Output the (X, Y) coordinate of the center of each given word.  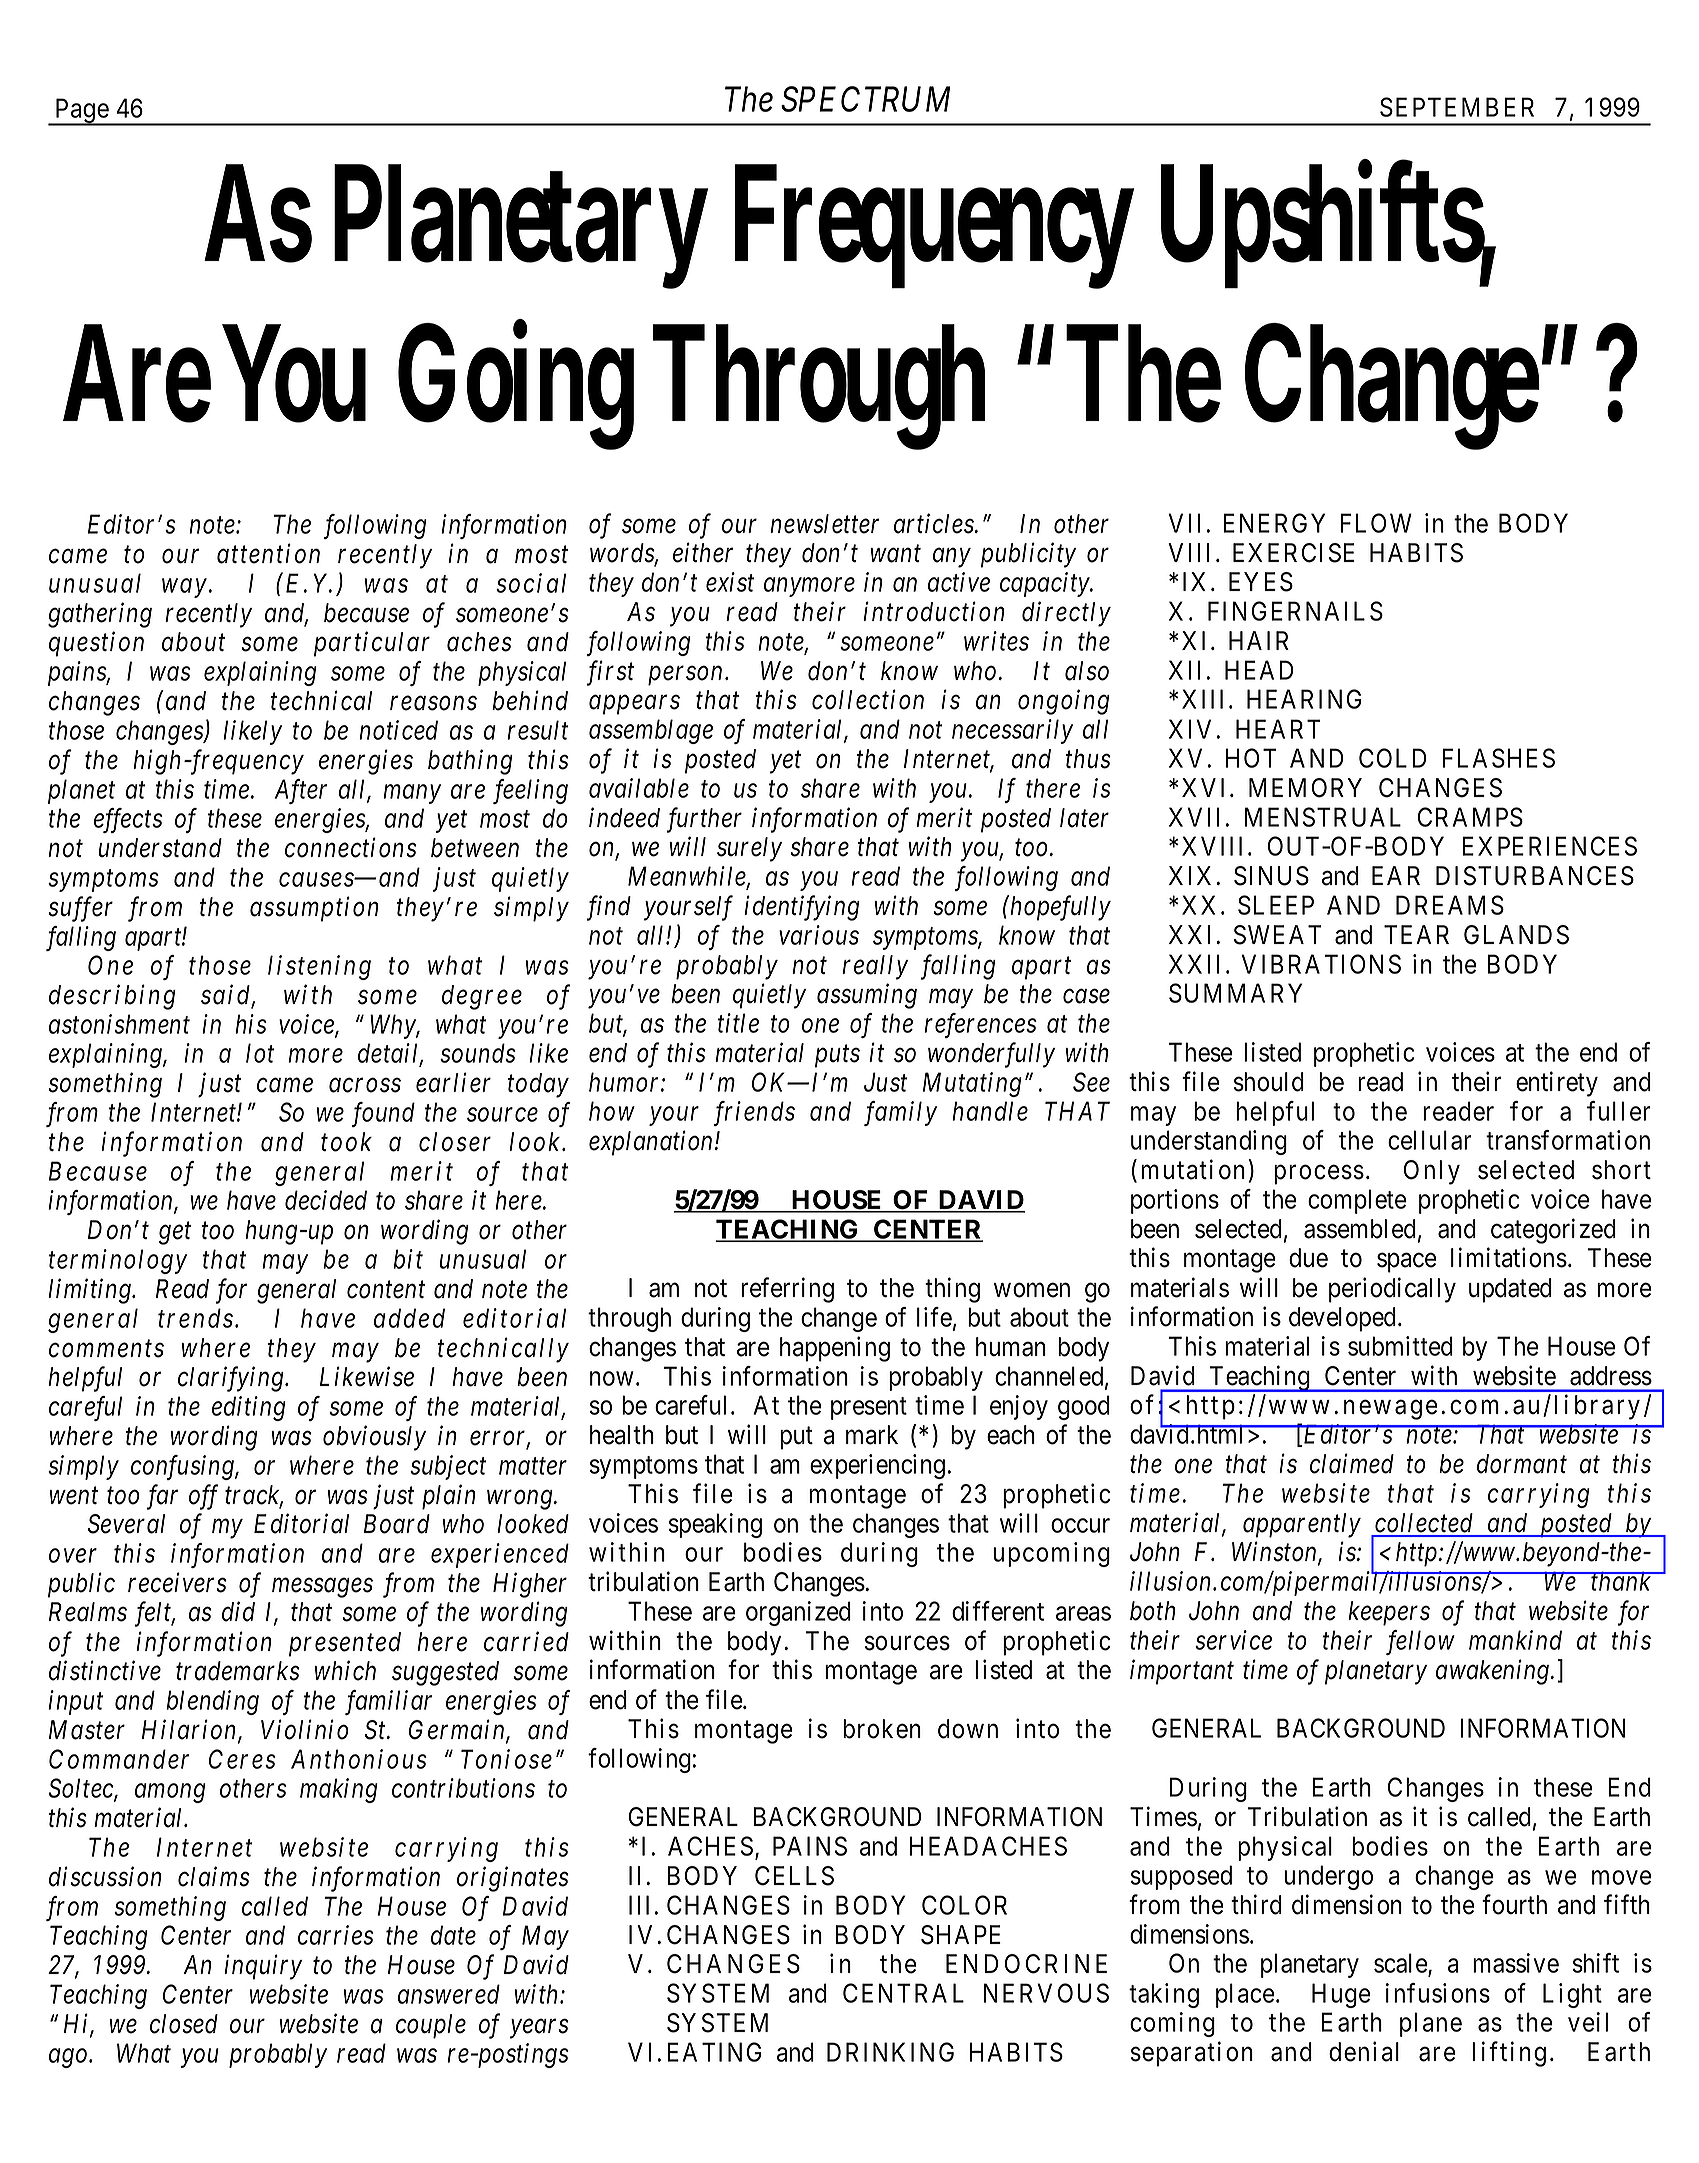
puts (837, 1057)
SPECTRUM (865, 99)
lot (260, 1053)
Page (81, 112)
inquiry (263, 1967)
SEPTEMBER (1457, 107)
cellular (1429, 1140)
